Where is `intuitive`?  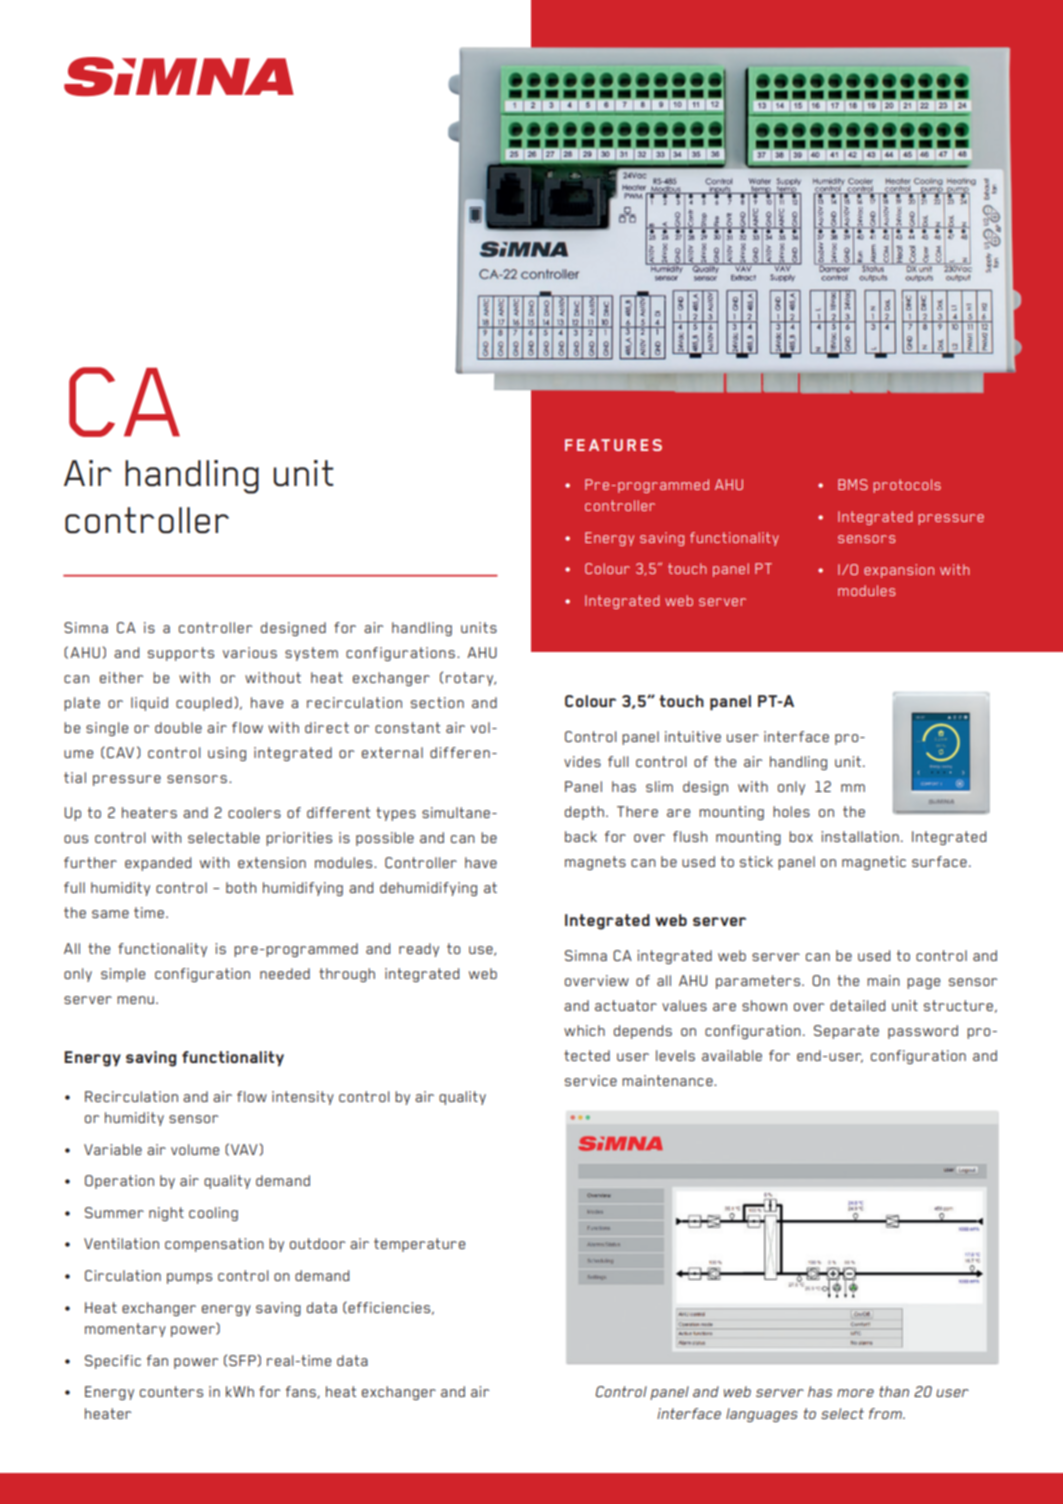
intuitive is located at coordinates (693, 736).
